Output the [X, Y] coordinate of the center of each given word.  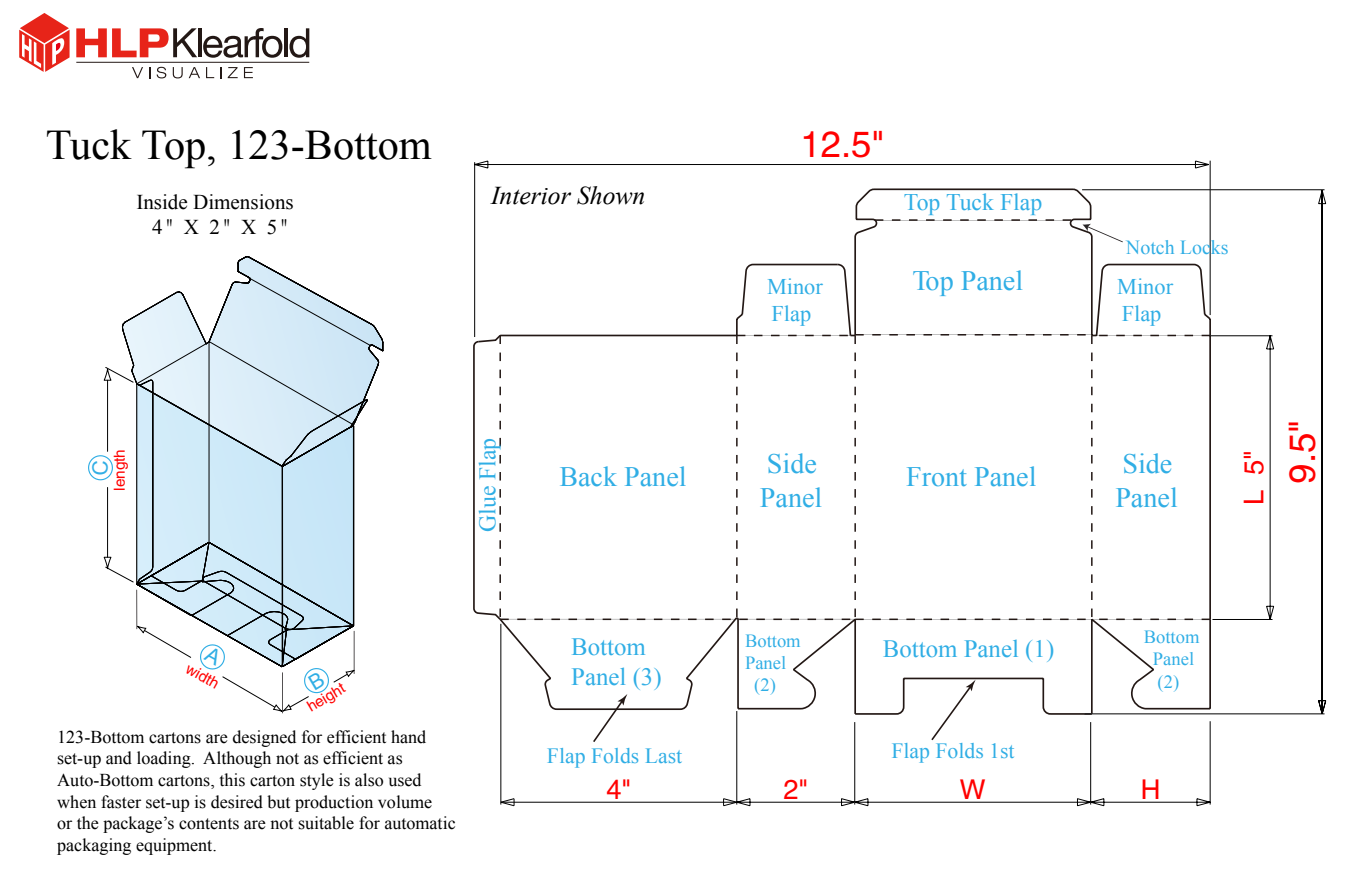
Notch [1150, 247]
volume [405, 802]
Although [237, 759]
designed [264, 738]
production [334, 803]
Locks [1204, 247]
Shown [610, 195]
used [405, 780]
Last [664, 755]
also [369, 780]
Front [937, 476]
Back [588, 476]
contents [209, 824]
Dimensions [243, 202]
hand [408, 737]
